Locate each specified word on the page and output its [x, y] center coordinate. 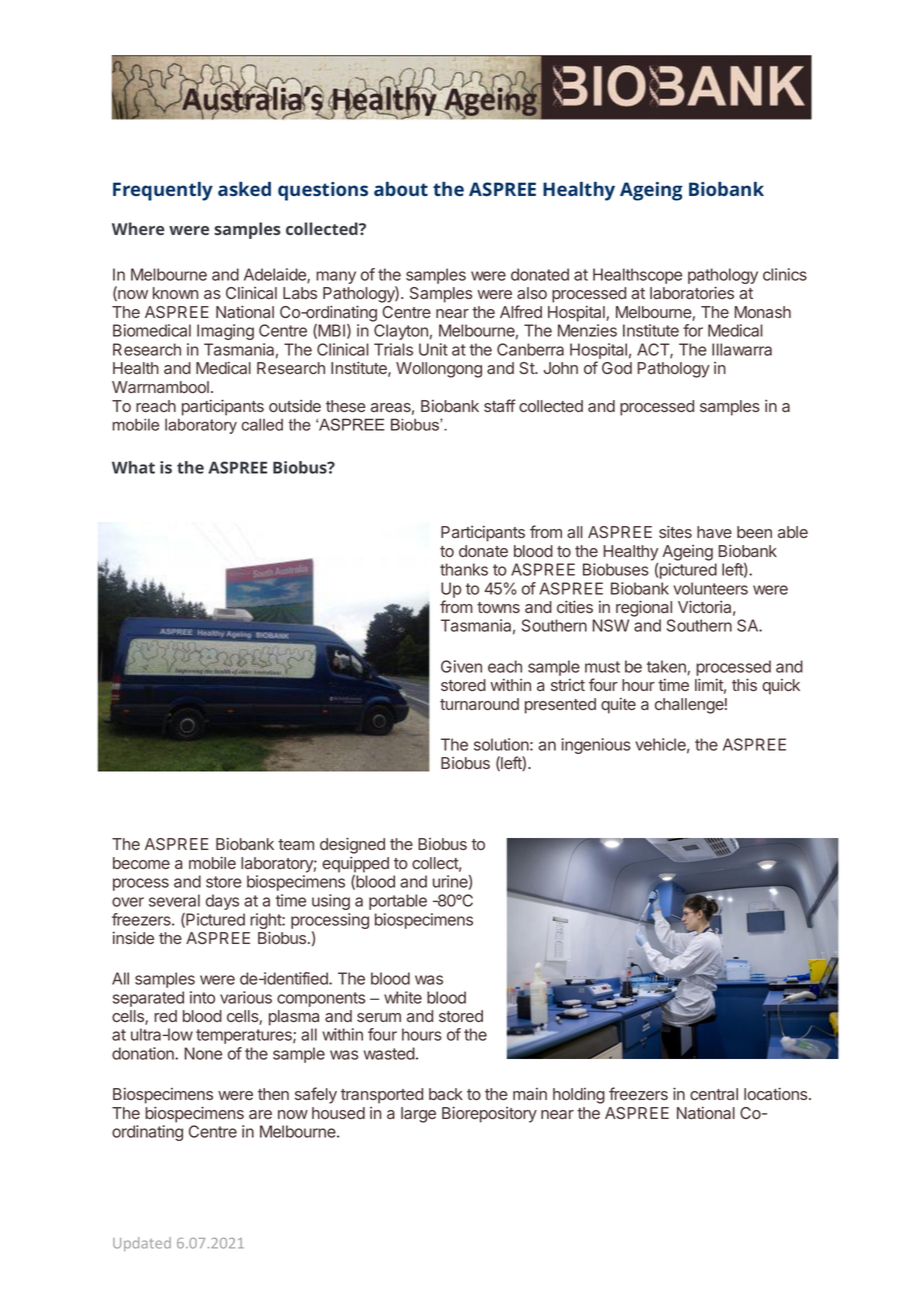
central [714, 1094]
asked [244, 189]
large [418, 1115]
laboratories [692, 292]
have [714, 532]
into [202, 997]
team [296, 844]
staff [499, 405]
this [744, 684]
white [403, 997]
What [133, 467]
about [401, 189]
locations [777, 1093]
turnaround [479, 704]
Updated [142, 1244]
